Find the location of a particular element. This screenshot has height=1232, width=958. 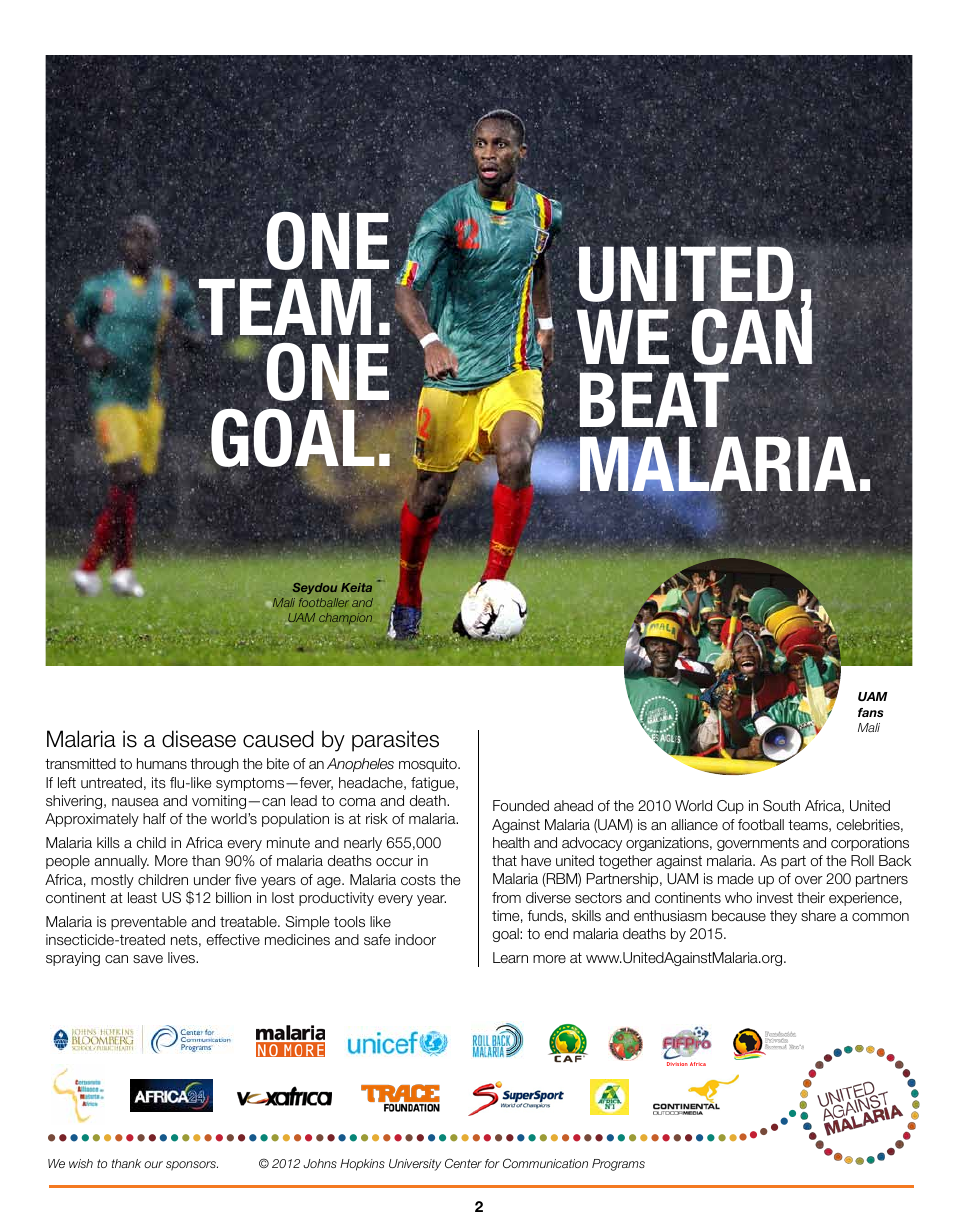

champion is located at coordinates (345, 618).
